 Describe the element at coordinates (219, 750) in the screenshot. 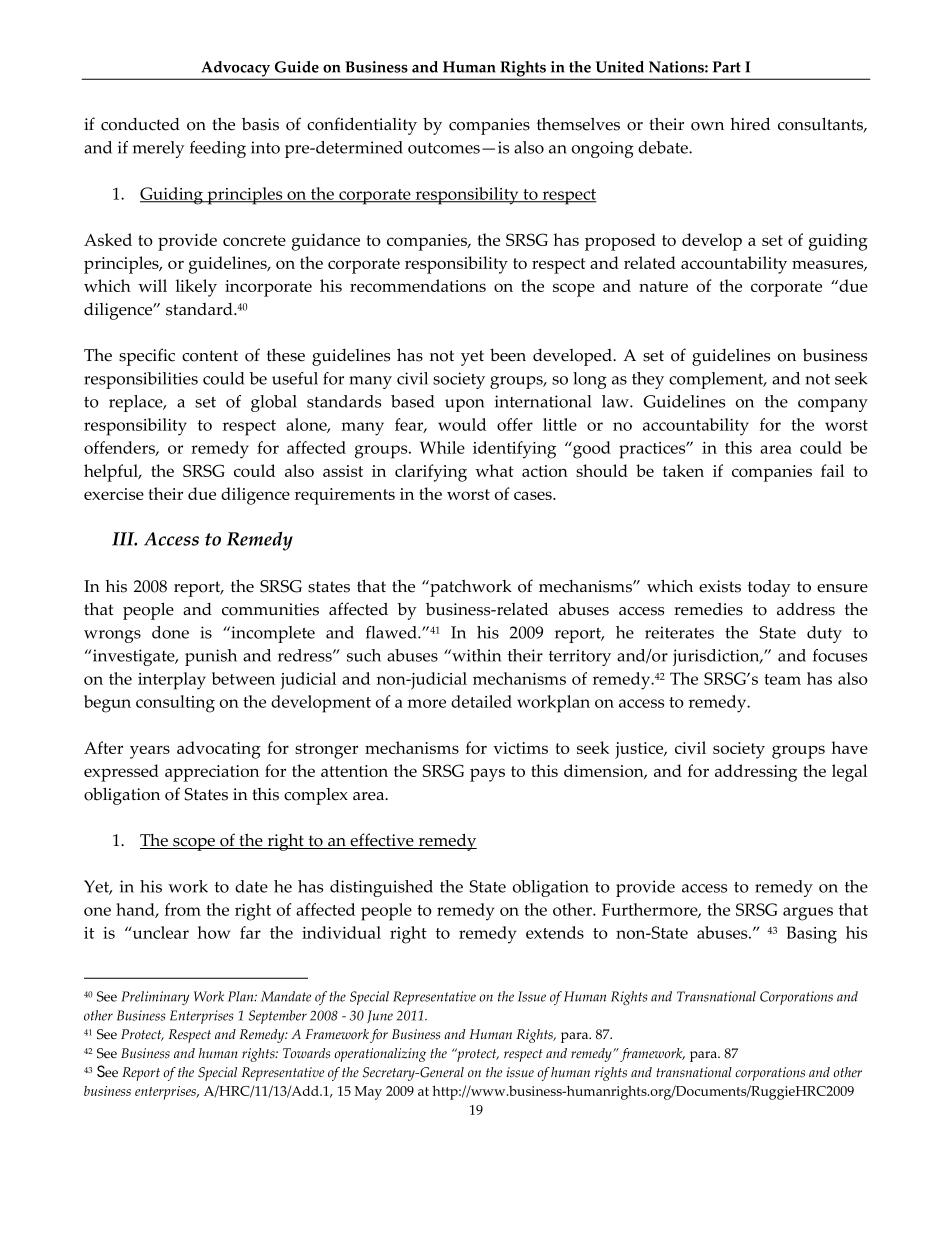

I see `advocating` at that location.
